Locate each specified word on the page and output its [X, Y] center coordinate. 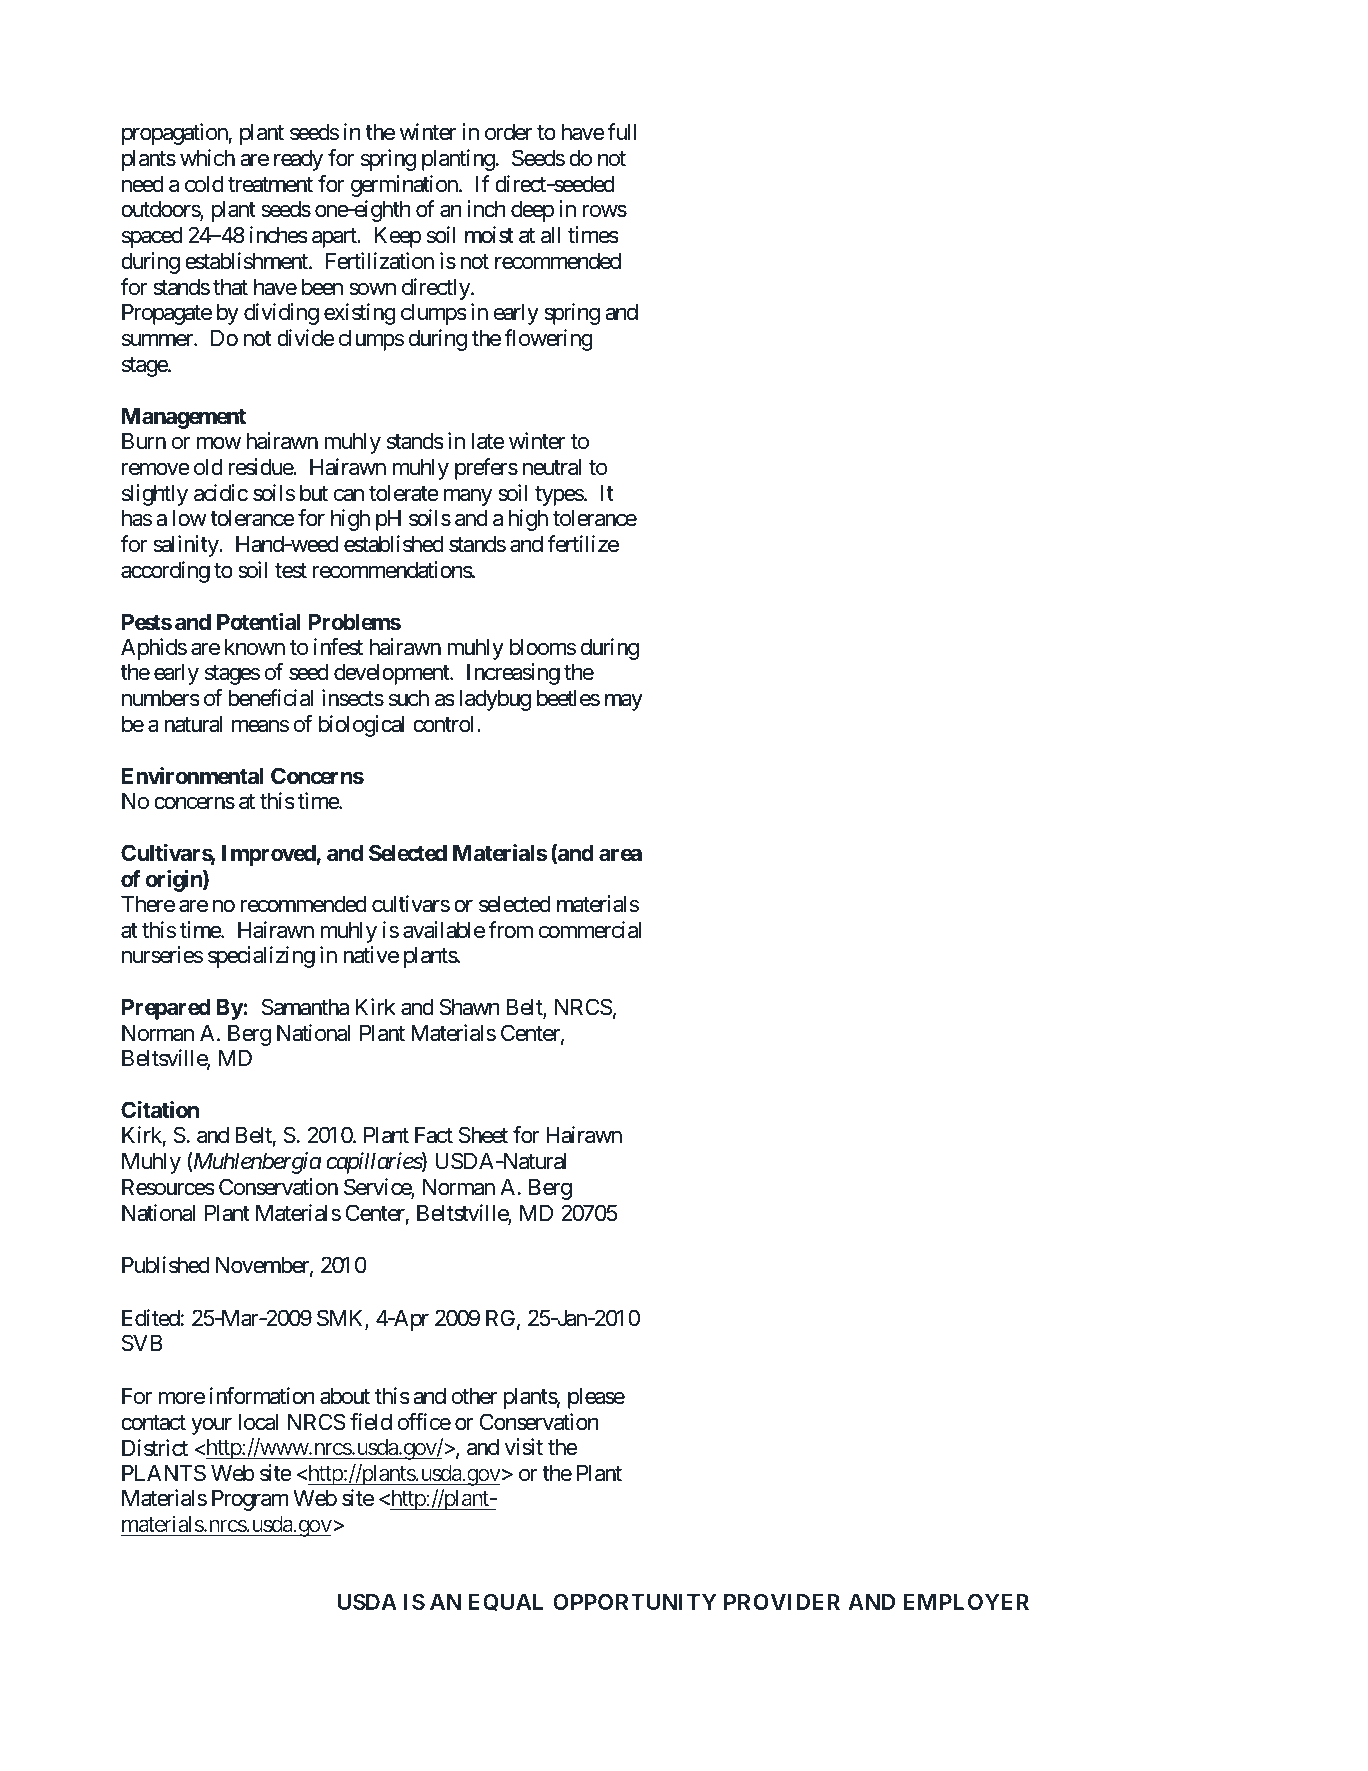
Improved [269, 855]
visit [524, 1447]
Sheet [483, 1135]
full [622, 131]
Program [250, 1500]
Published [165, 1265]
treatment [270, 185]
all [550, 235]
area [620, 855]
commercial [590, 930]
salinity [186, 546]
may [624, 702]
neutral [552, 467]
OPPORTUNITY [635, 1601]
